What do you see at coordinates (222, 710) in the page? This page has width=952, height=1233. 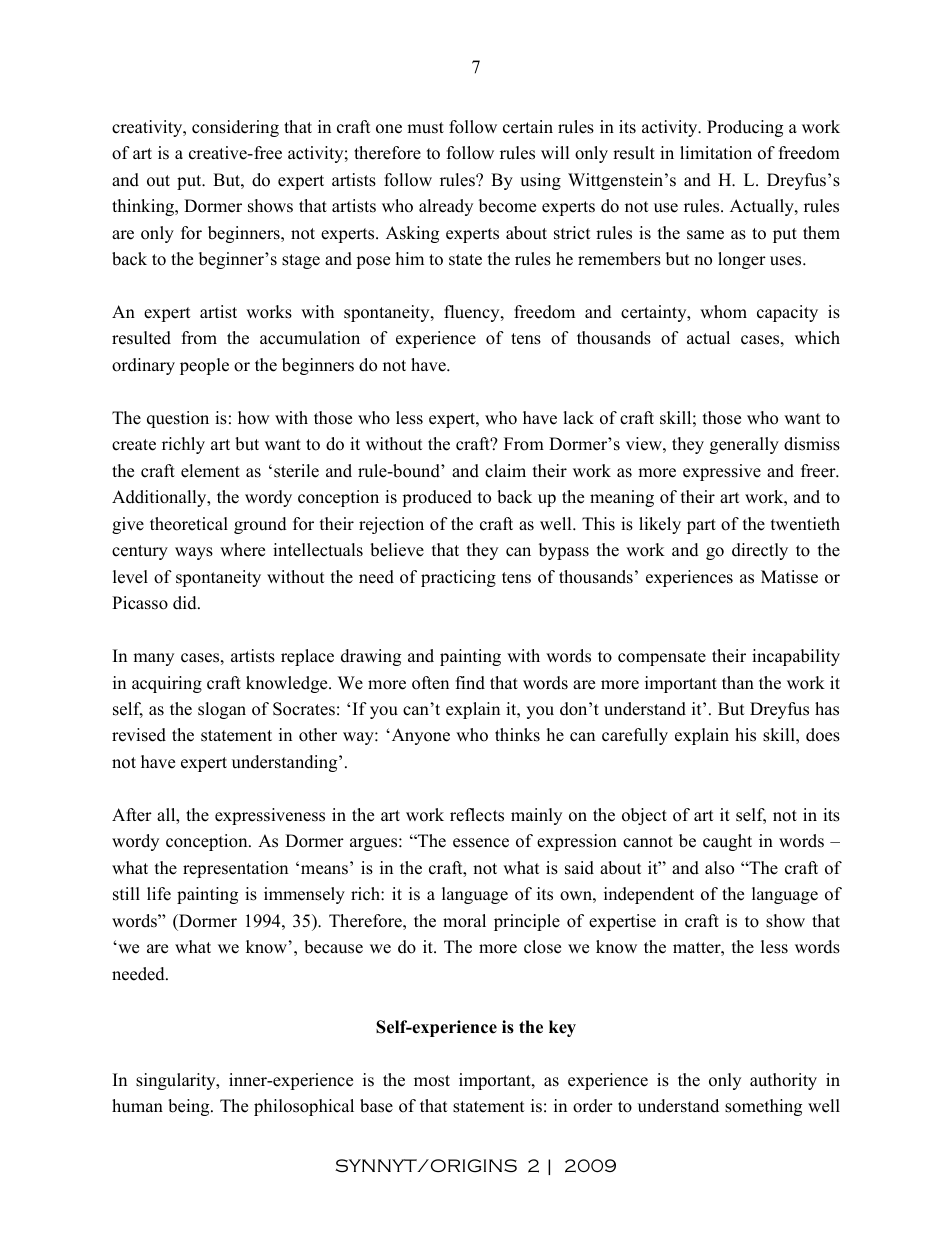 I see `slogan` at bounding box center [222, 710].
